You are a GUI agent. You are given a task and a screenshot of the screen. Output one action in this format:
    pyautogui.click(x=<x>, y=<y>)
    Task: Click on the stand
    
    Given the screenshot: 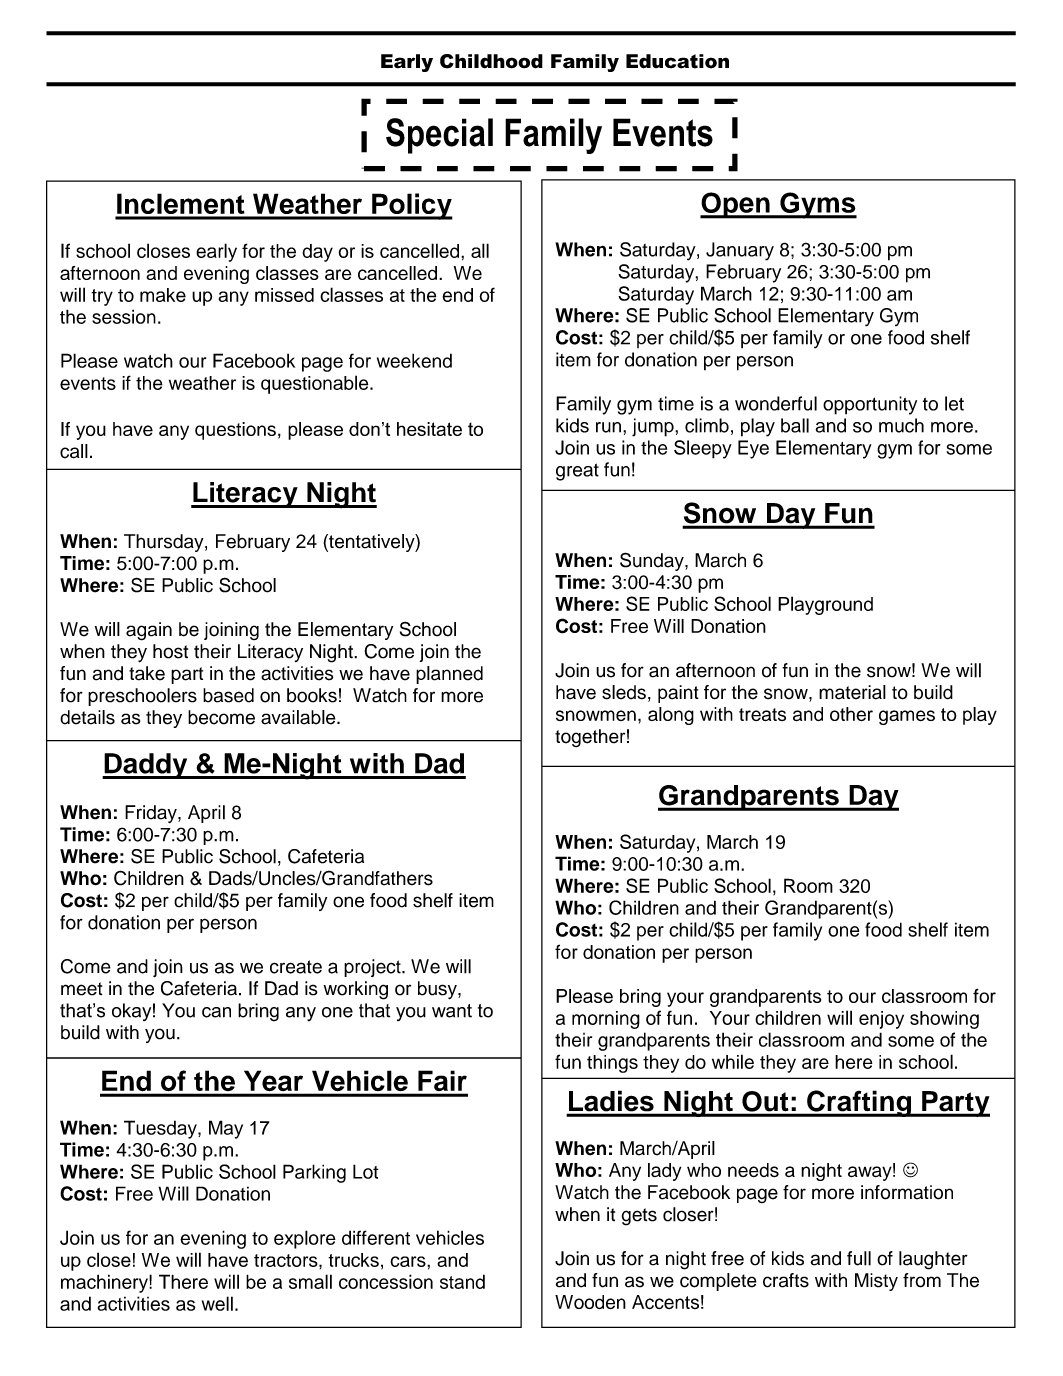 What is the action you would take?
    pyautogui.click(x=462, y=1281)
